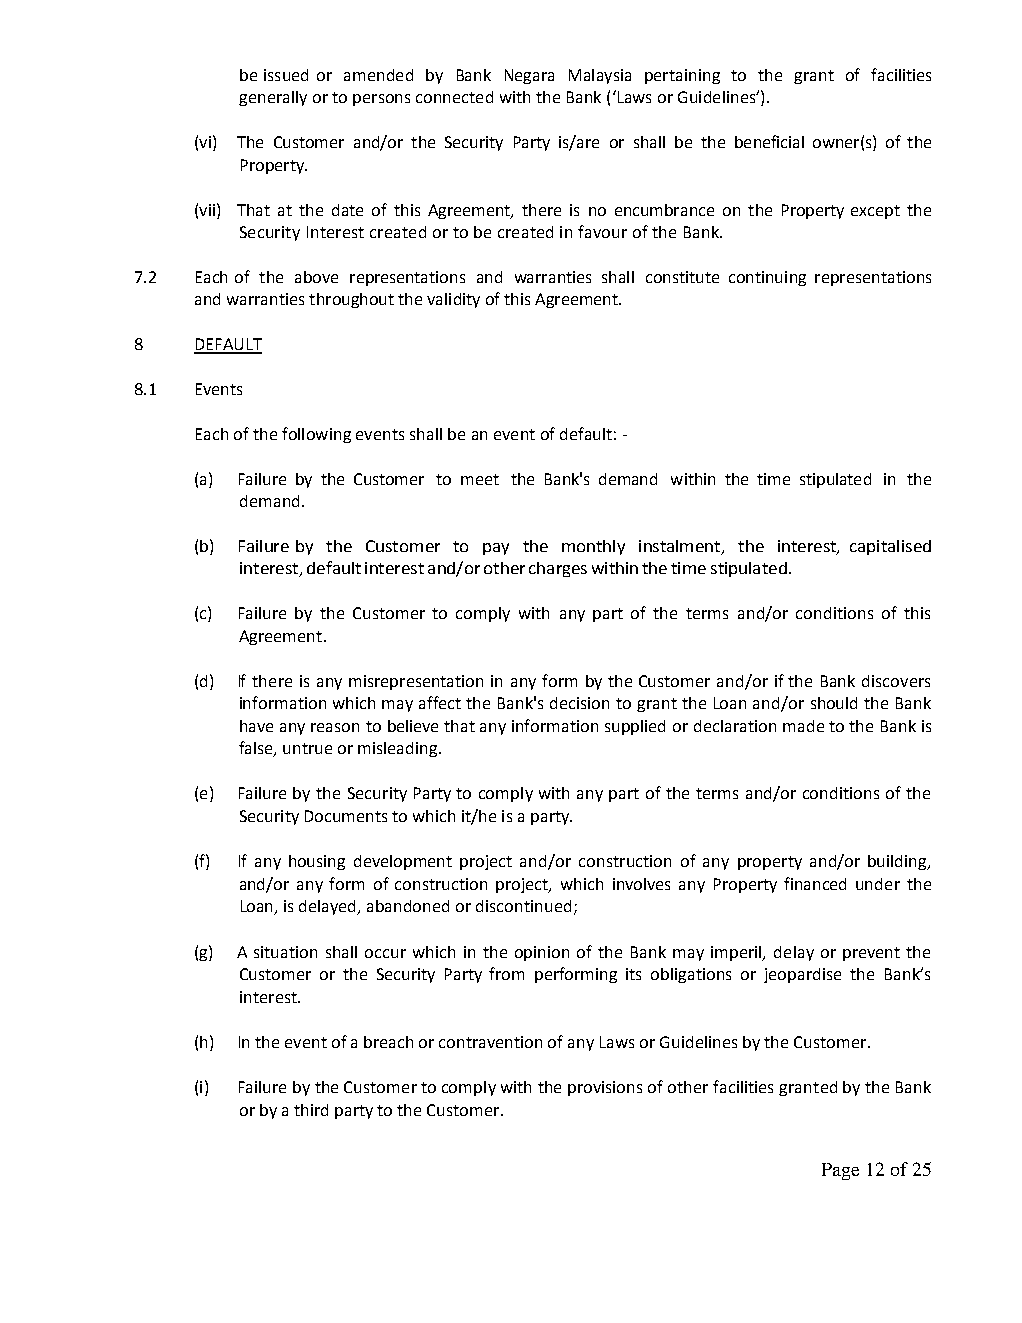 The height and width of the screenshot is (1323, 1022). Describe the element at coordinates (600, 76) in the screenshot. I see `Malaysia` at that location.
